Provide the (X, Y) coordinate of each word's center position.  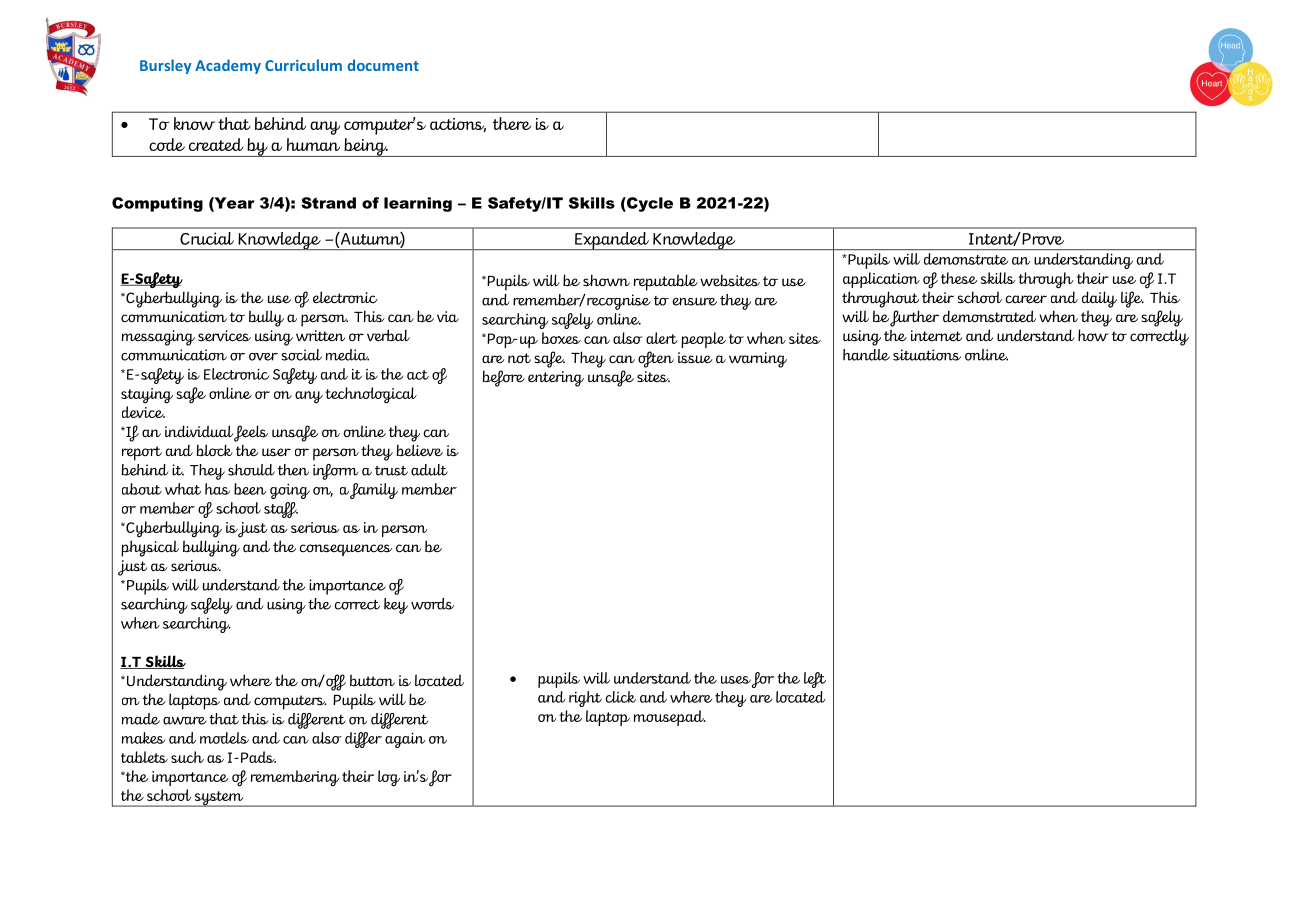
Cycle (649, 204)
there (512, 123)
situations (927, 355)
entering (556, 379)
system (219, 799)
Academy (228, 66)
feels (251, 433)
